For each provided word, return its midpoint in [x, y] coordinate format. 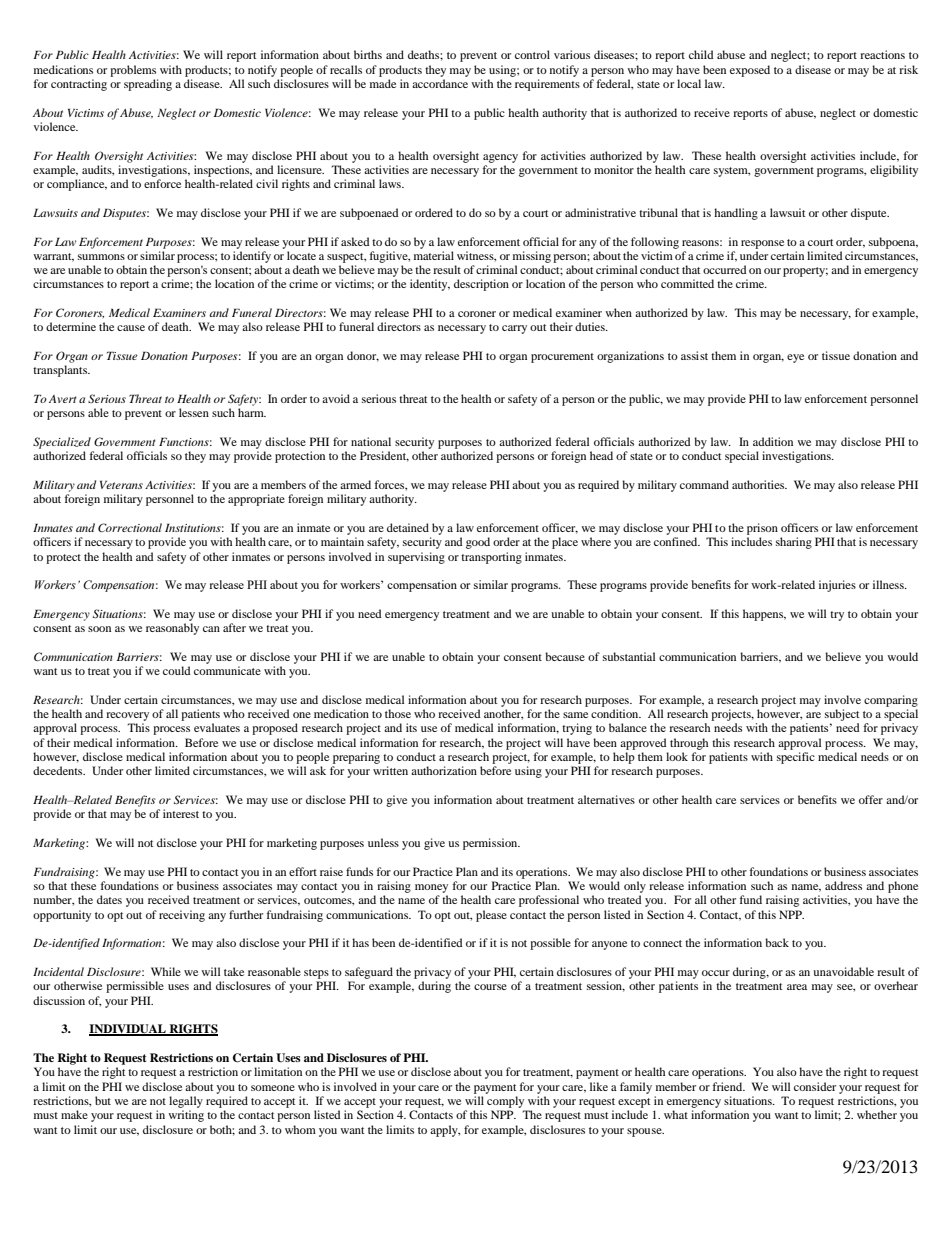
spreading [148, 85]
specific [796, 758]
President [384, 456]
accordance [440, 83]
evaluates [217, 727]
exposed [750, 71]
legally [186, 1102]
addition [773, 441]
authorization [444, 770]
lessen [194, 412]
